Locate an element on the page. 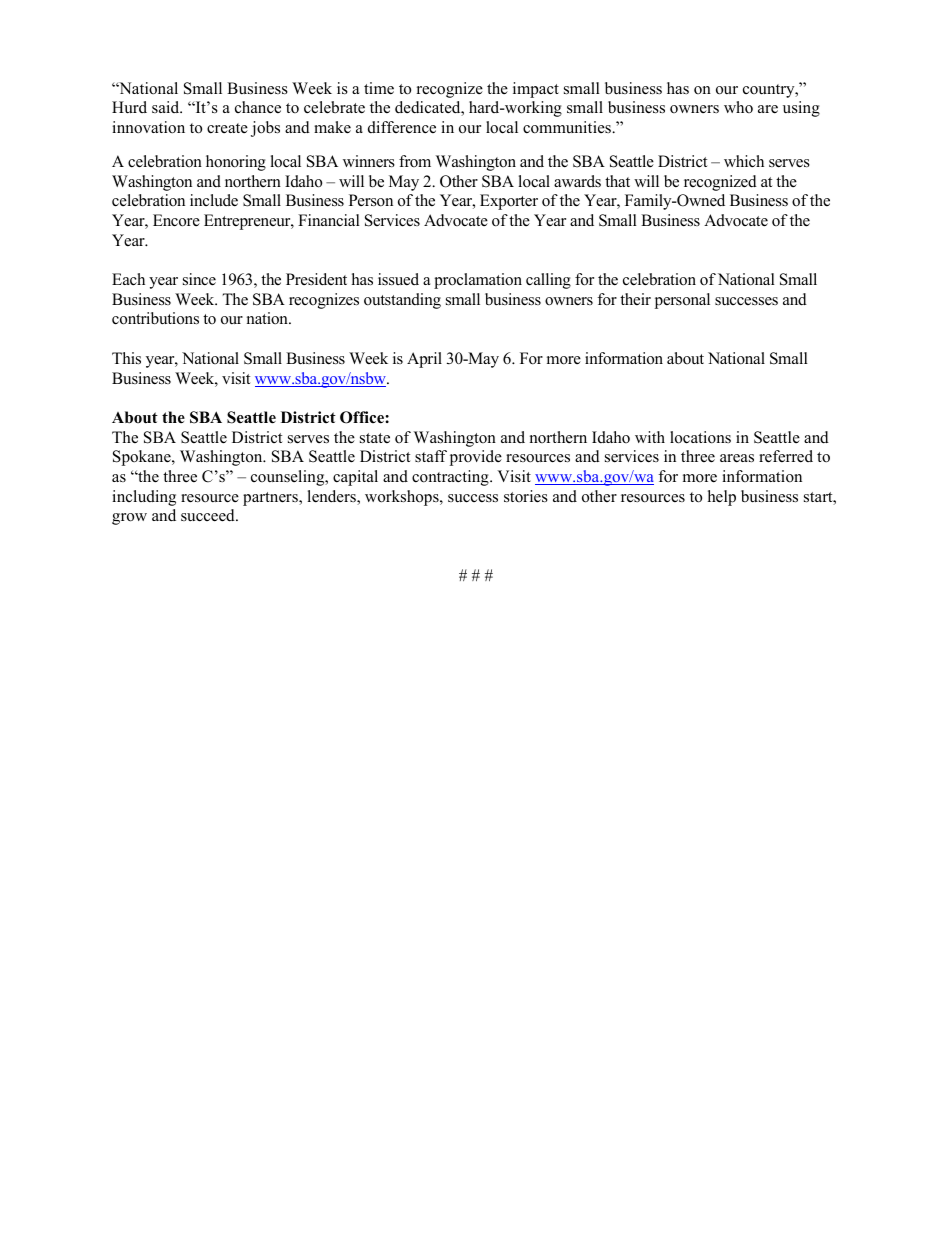  Encore is located at coordinates (176, 220).
